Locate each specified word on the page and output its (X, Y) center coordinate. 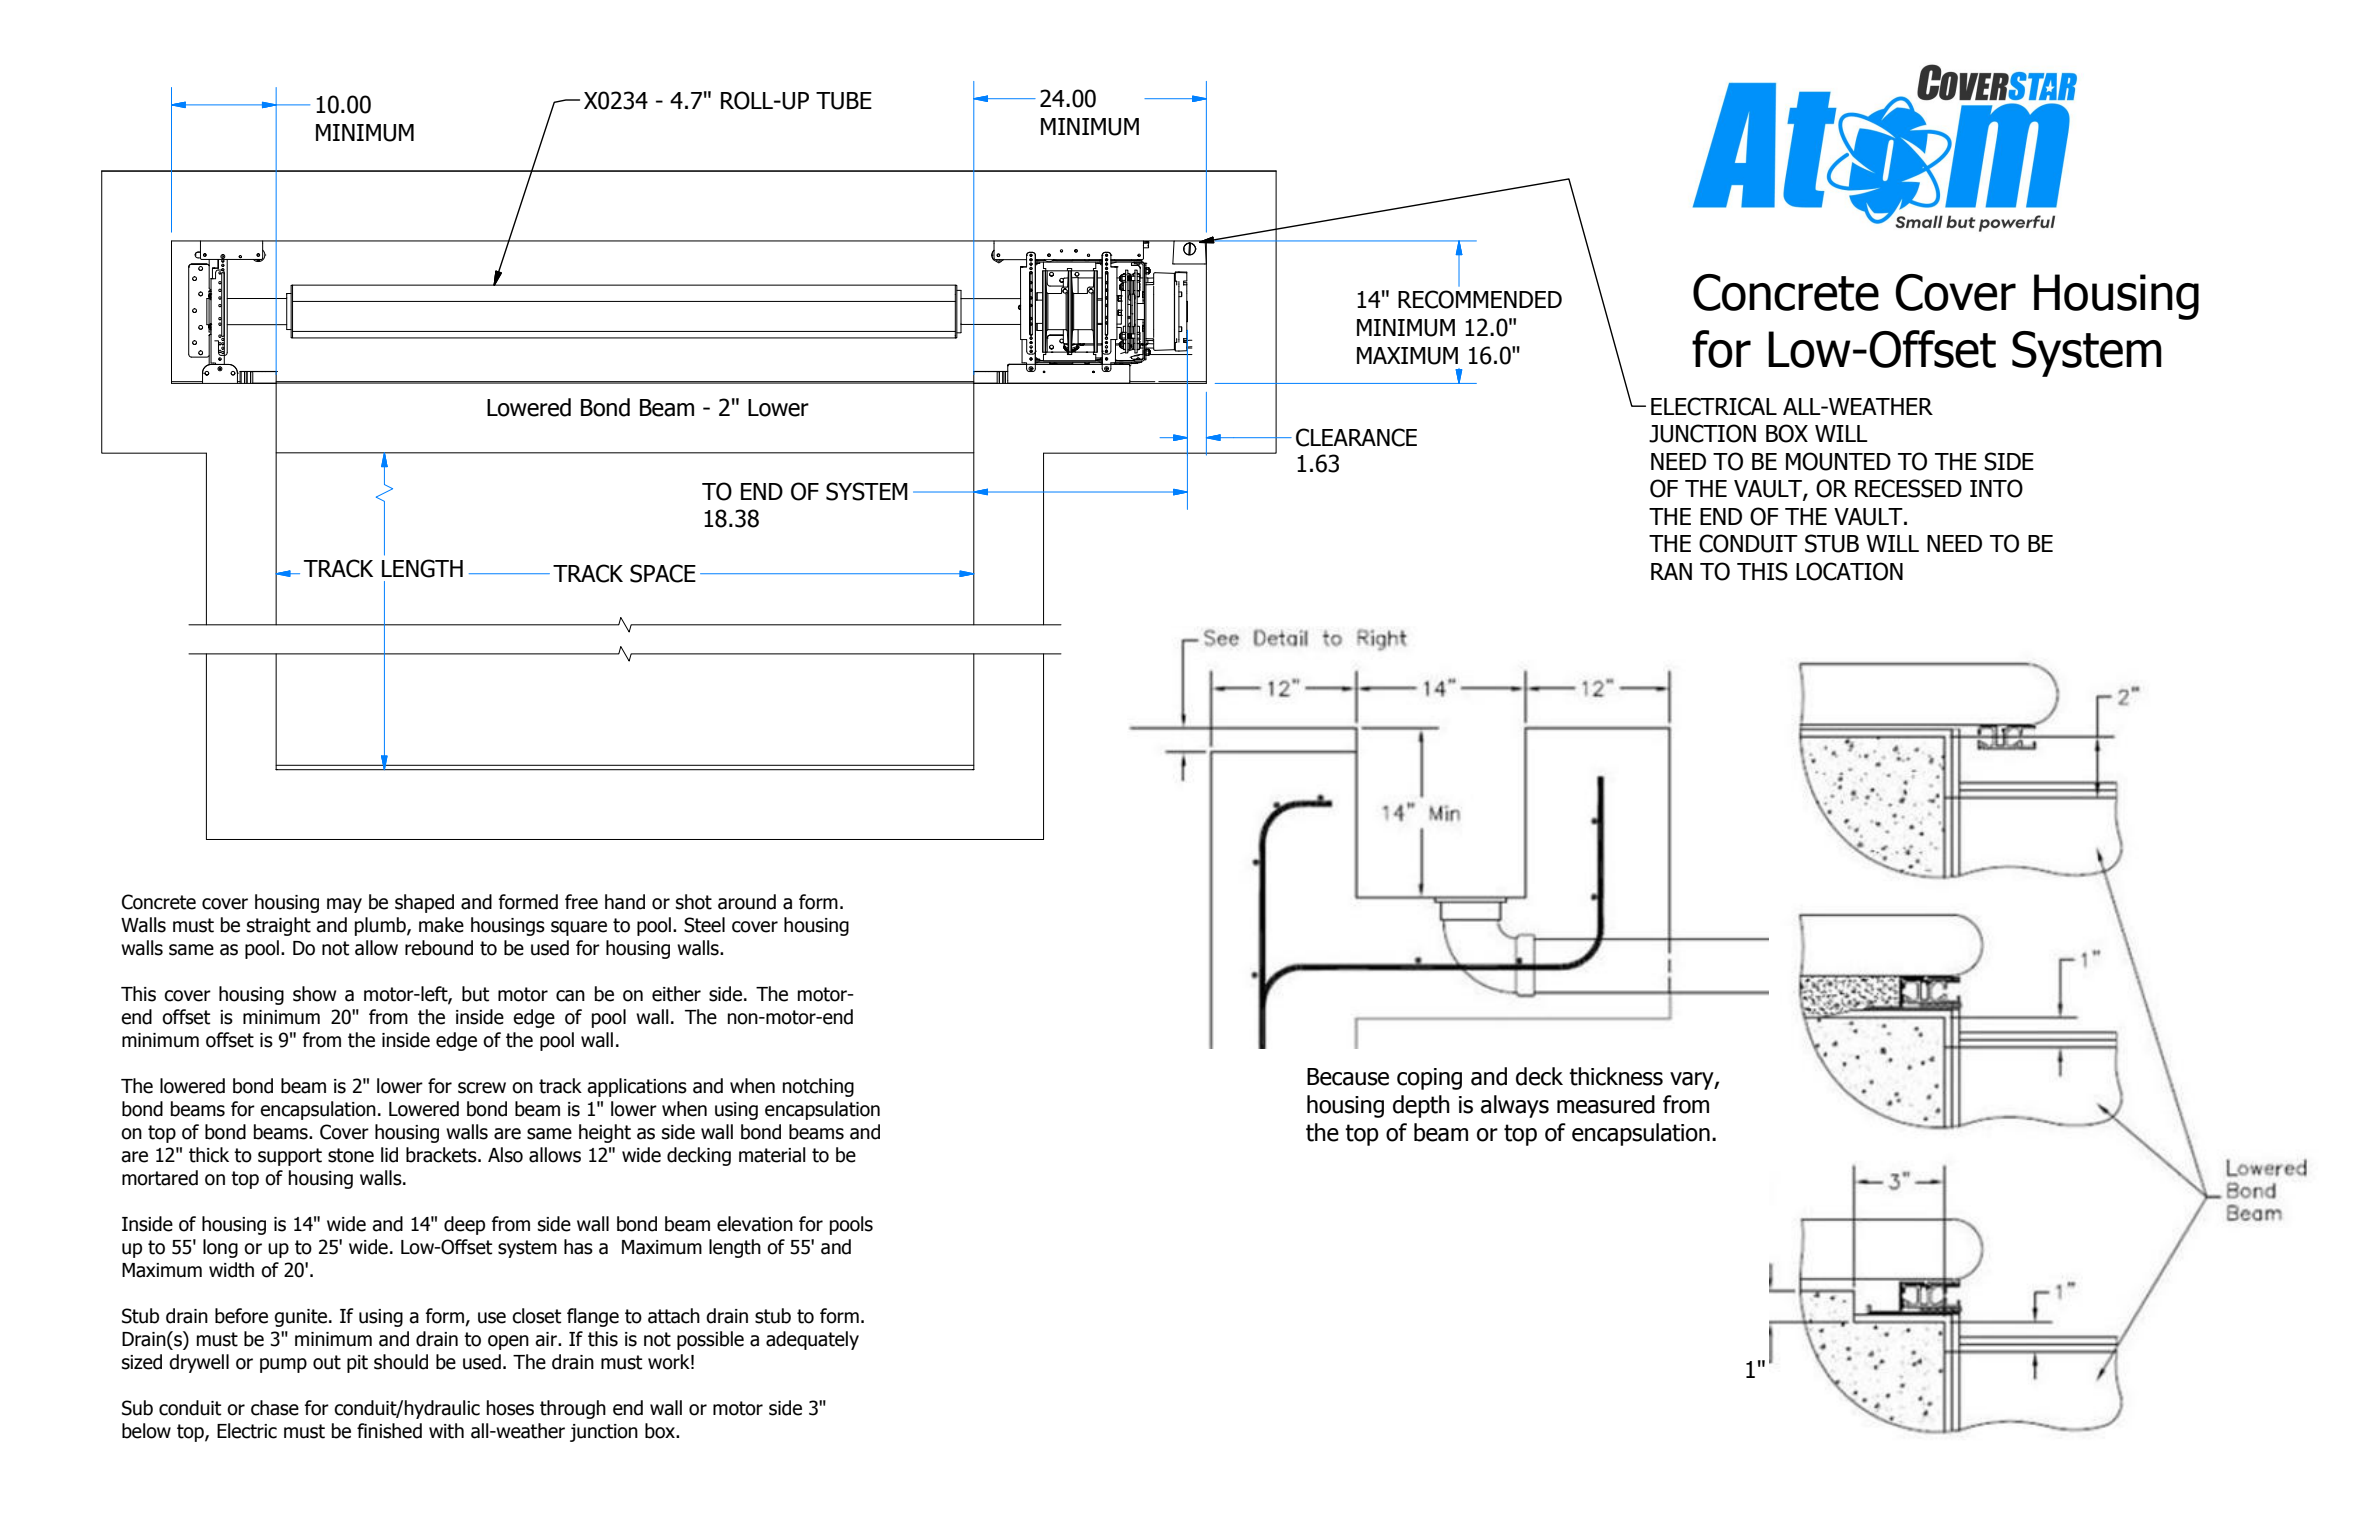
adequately (812, 1340)
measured (1606, 1104)
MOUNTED (1838, 461)
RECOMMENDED (1480, 299)
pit (357, 1364)
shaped (424, 903)
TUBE (844, 101)
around (747, 902)
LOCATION (1849, 571)
